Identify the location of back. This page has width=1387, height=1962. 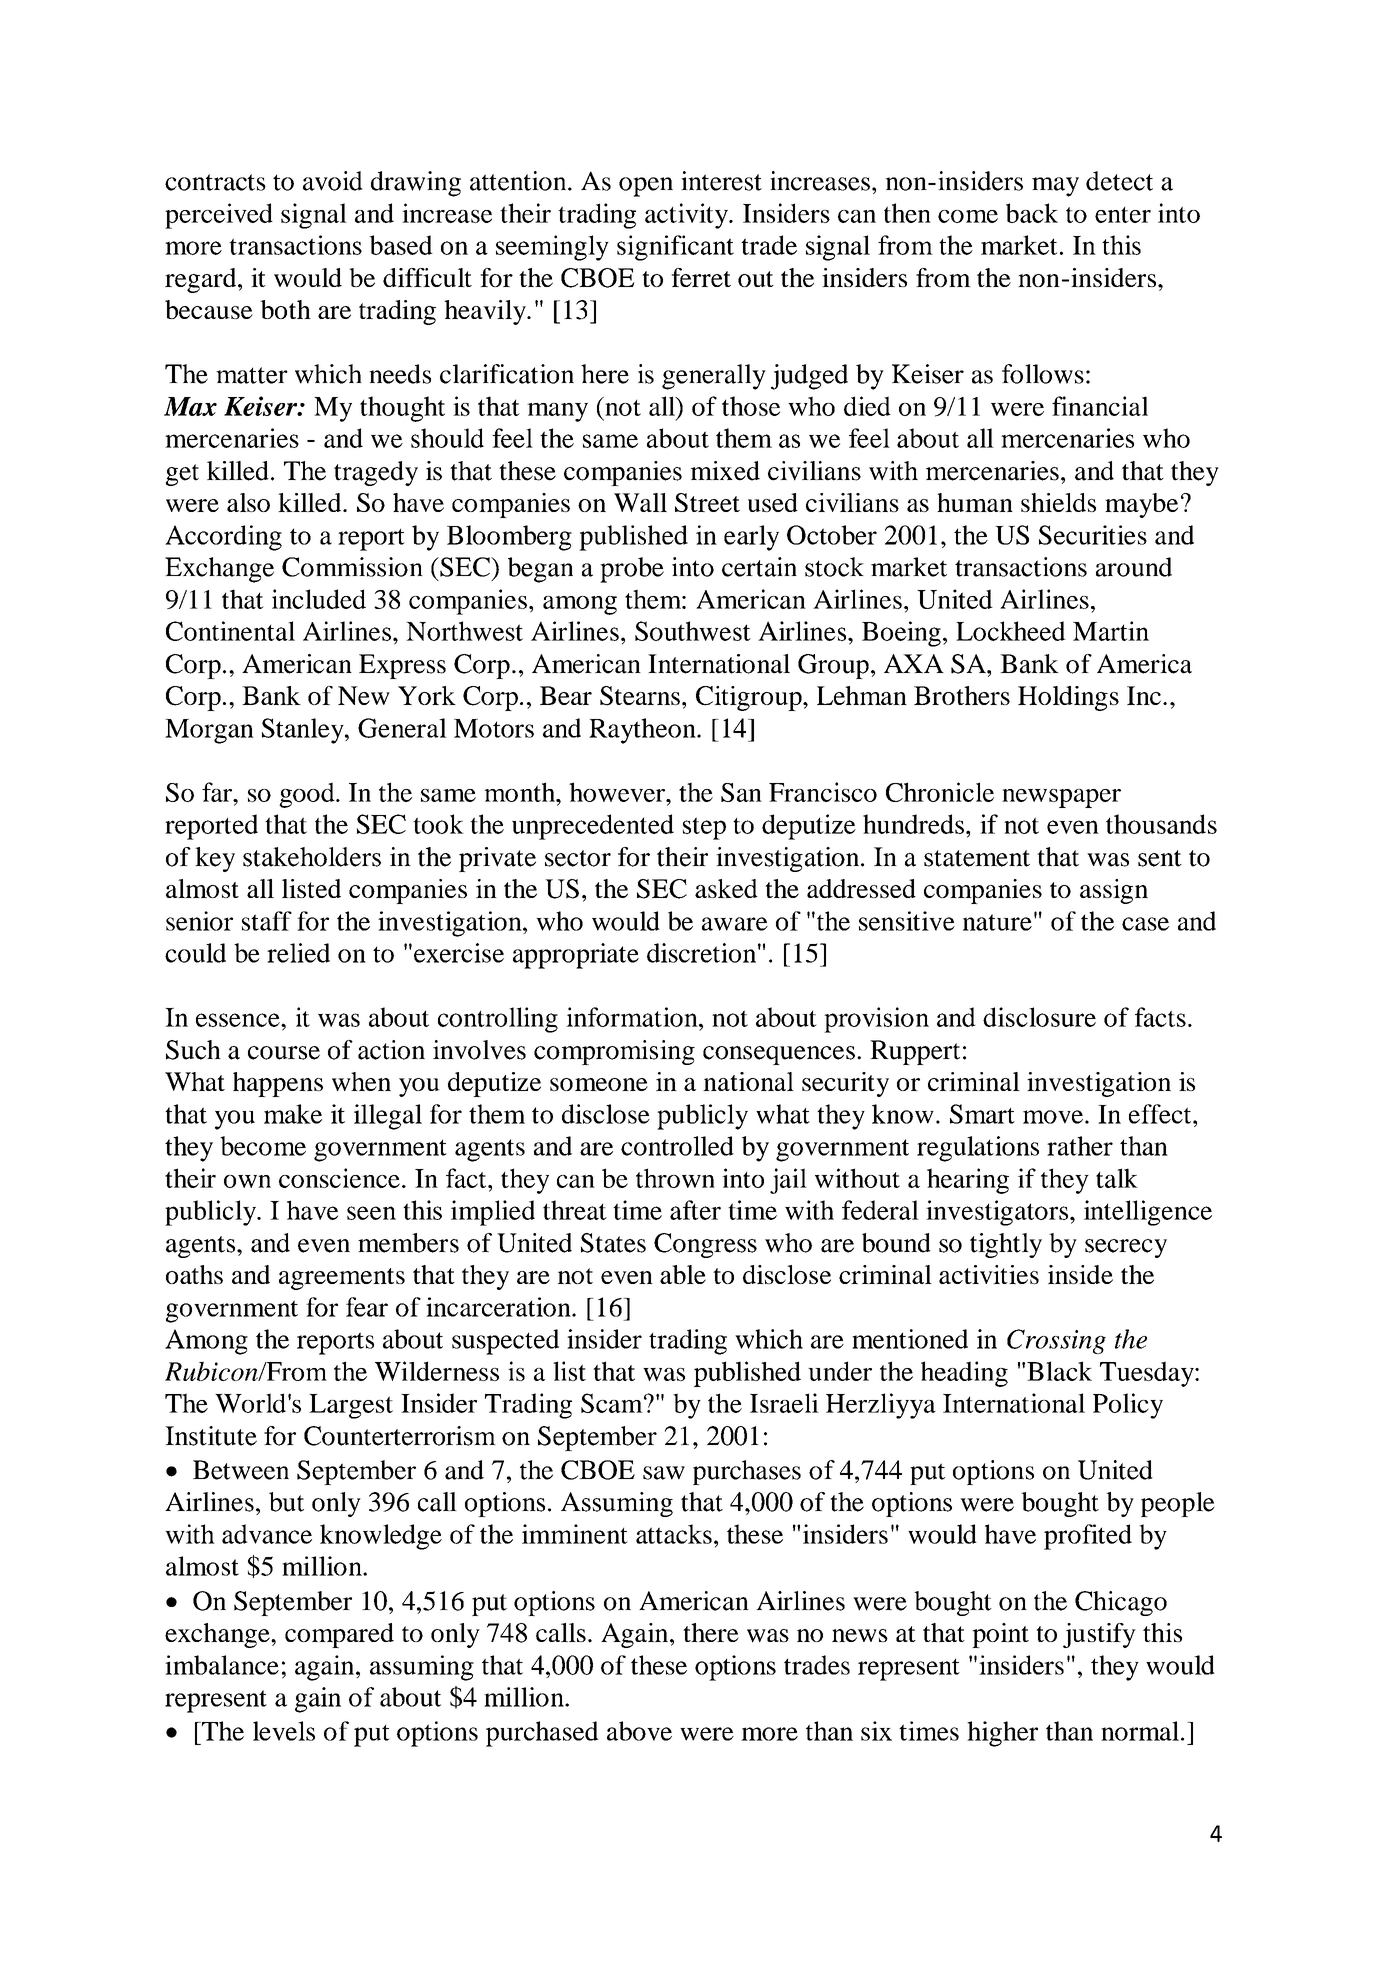
(1032, 213).
